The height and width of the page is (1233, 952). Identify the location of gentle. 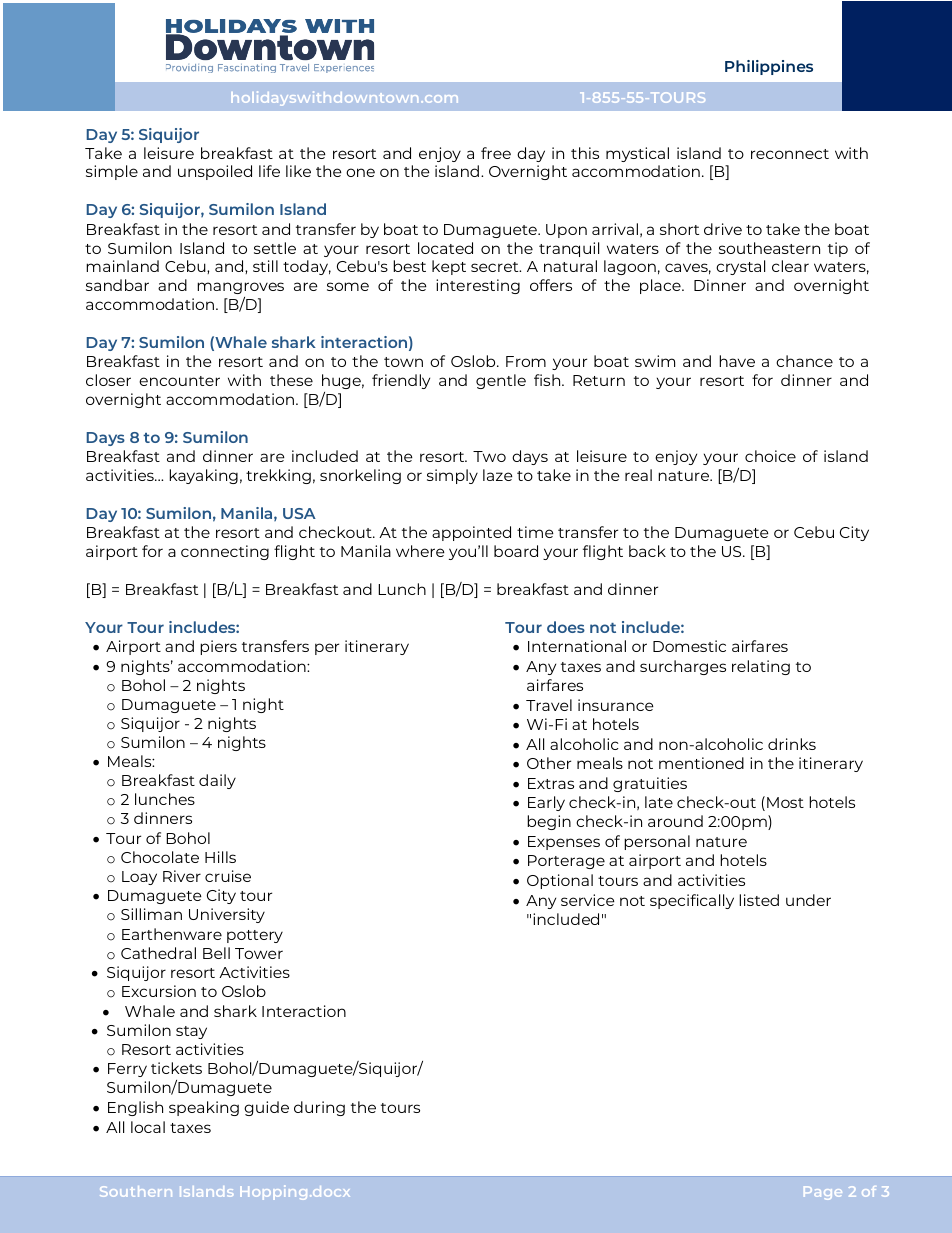
(501, 381).
